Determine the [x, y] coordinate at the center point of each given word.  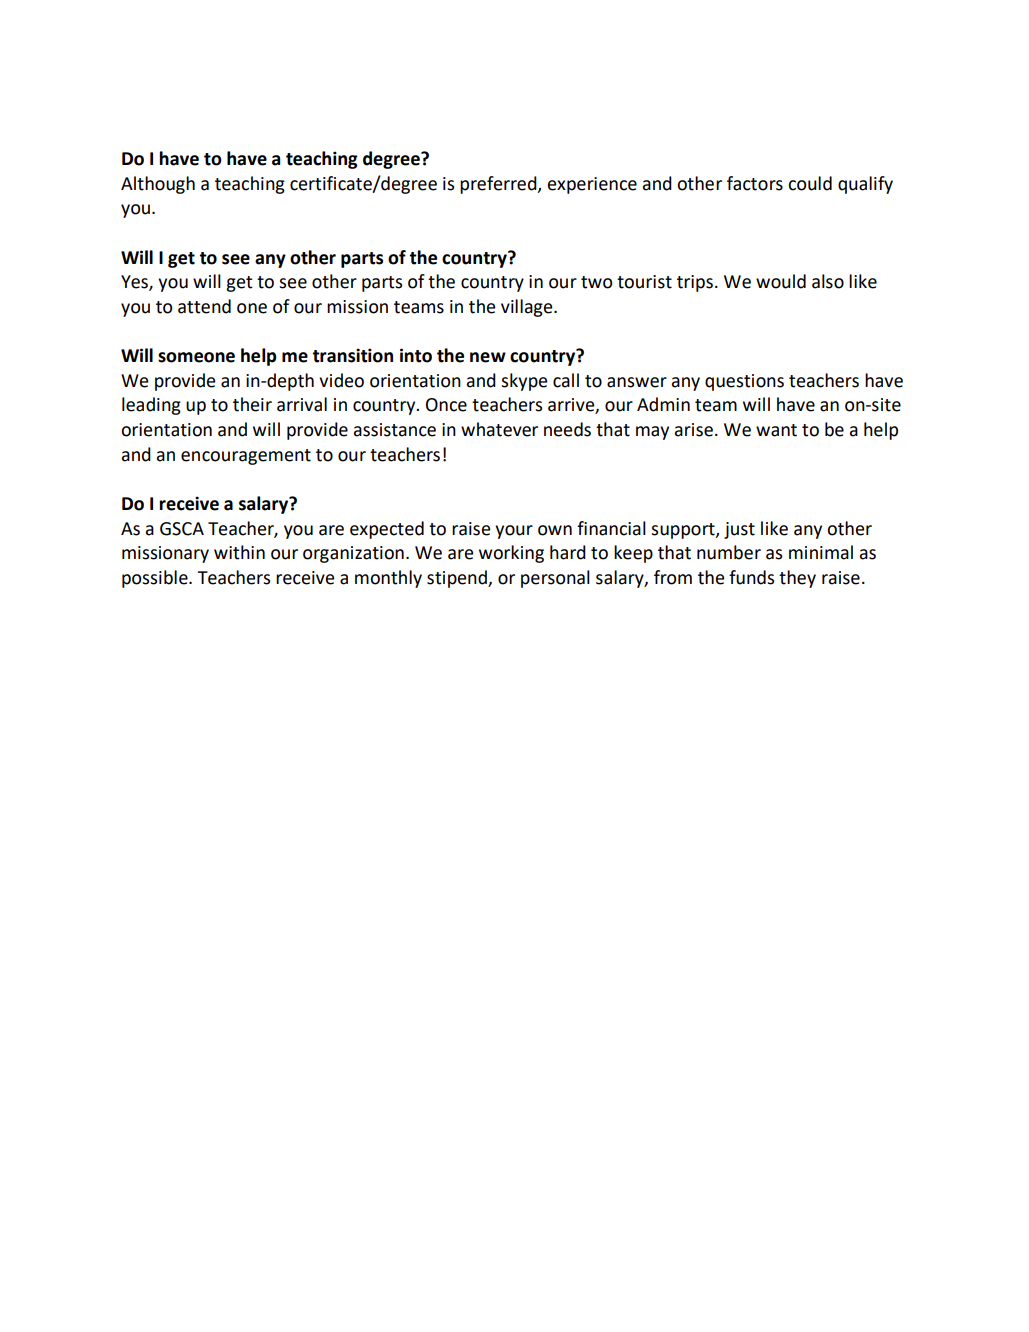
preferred [499, 185]
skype [524, 382]
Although [158, 185]
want [776, 430]
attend [204, 306]
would [781, 281]
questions [744, 382]
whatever [499, 429]
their [252, 404]
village [528, 308]
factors [755, 183]
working [511, 554]
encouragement [246, 457]
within [239, 552]
